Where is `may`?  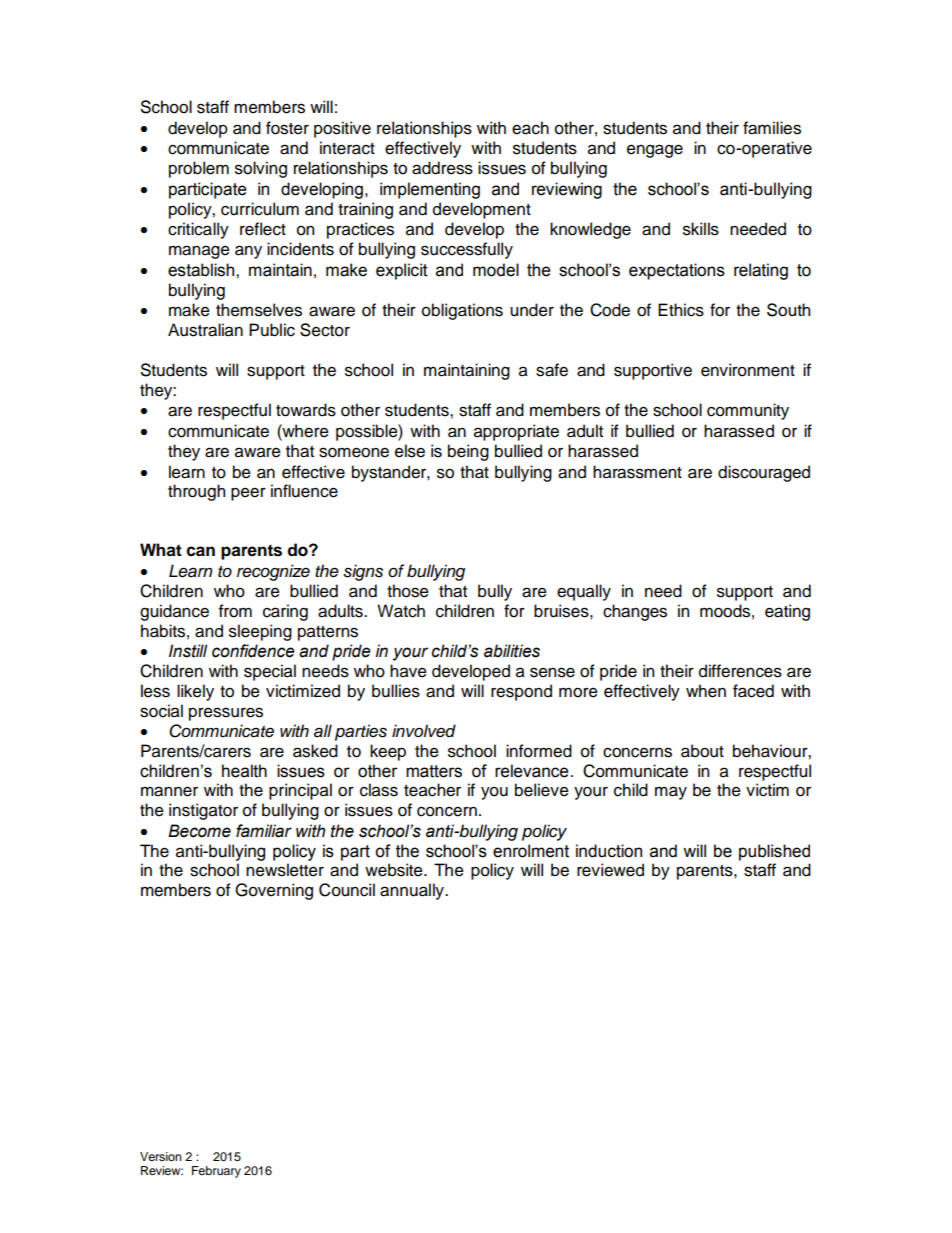 may is located at coordinates (671, 793).
